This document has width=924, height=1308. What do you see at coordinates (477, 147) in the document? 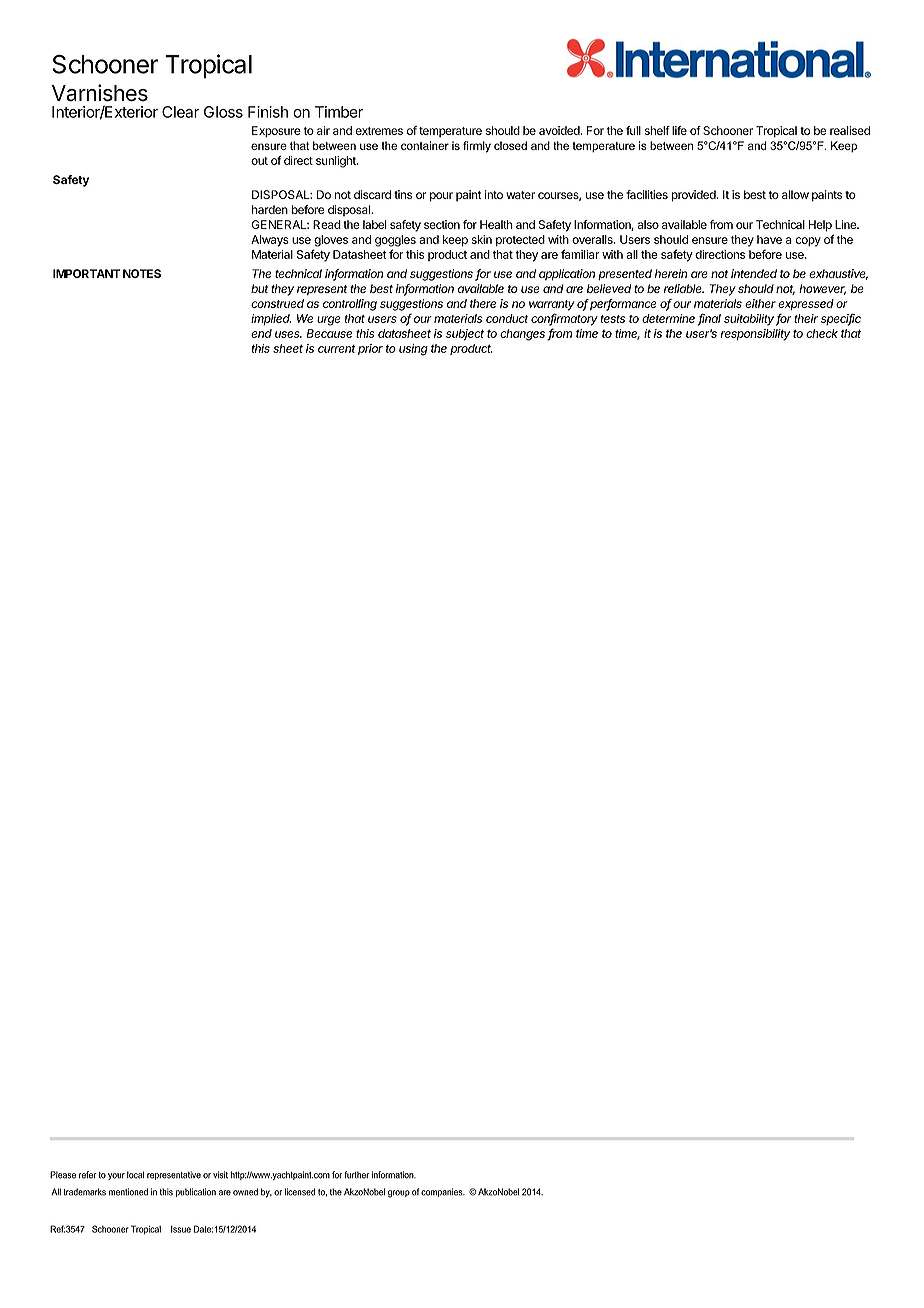
I see `firmly` at bounding box center [477, 147].
